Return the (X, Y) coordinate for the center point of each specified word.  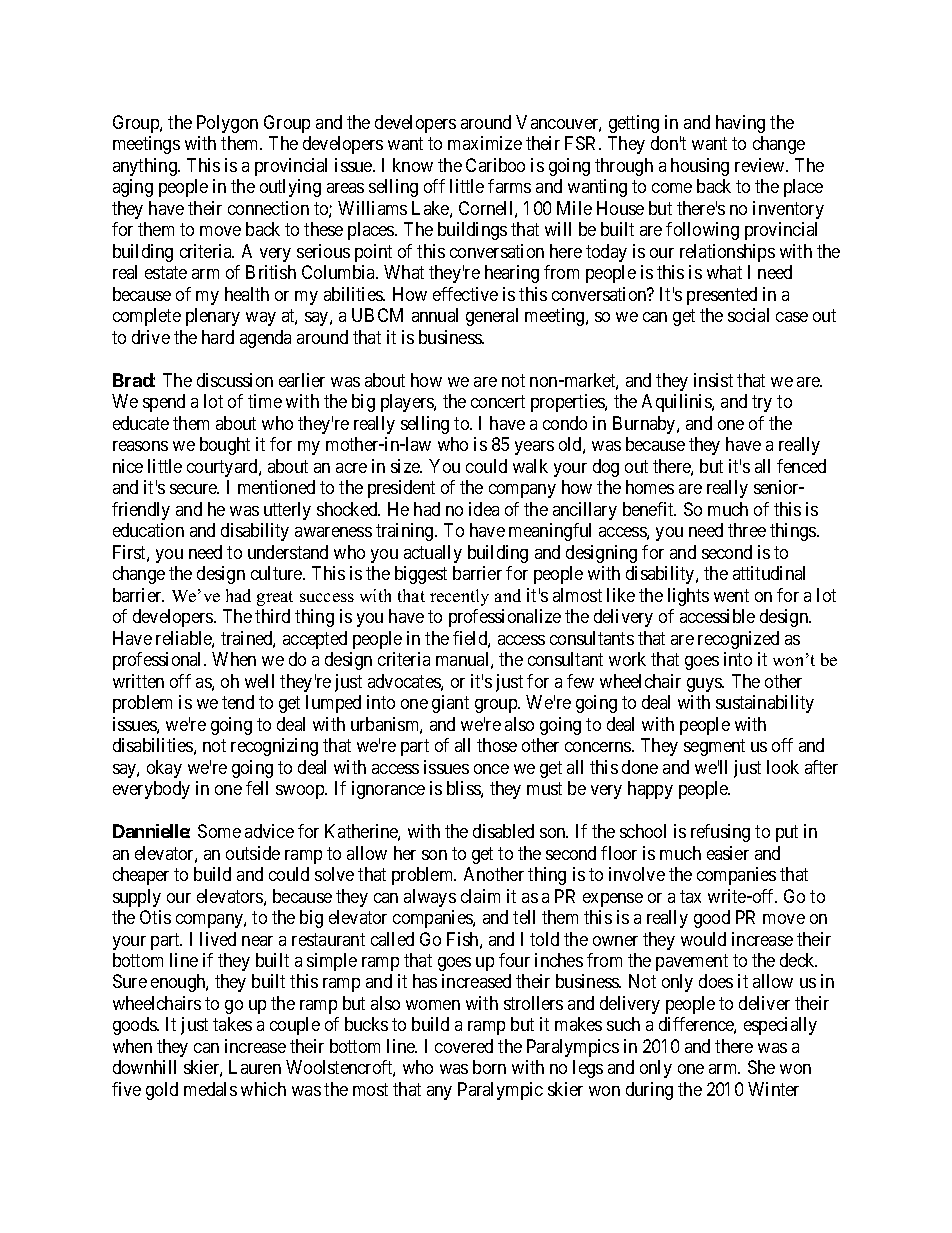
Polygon (227, 124)
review (761, 165)
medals (210, 1089)
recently (459, 597)
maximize (485, 143)
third (272, 616)
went (731, 595)
